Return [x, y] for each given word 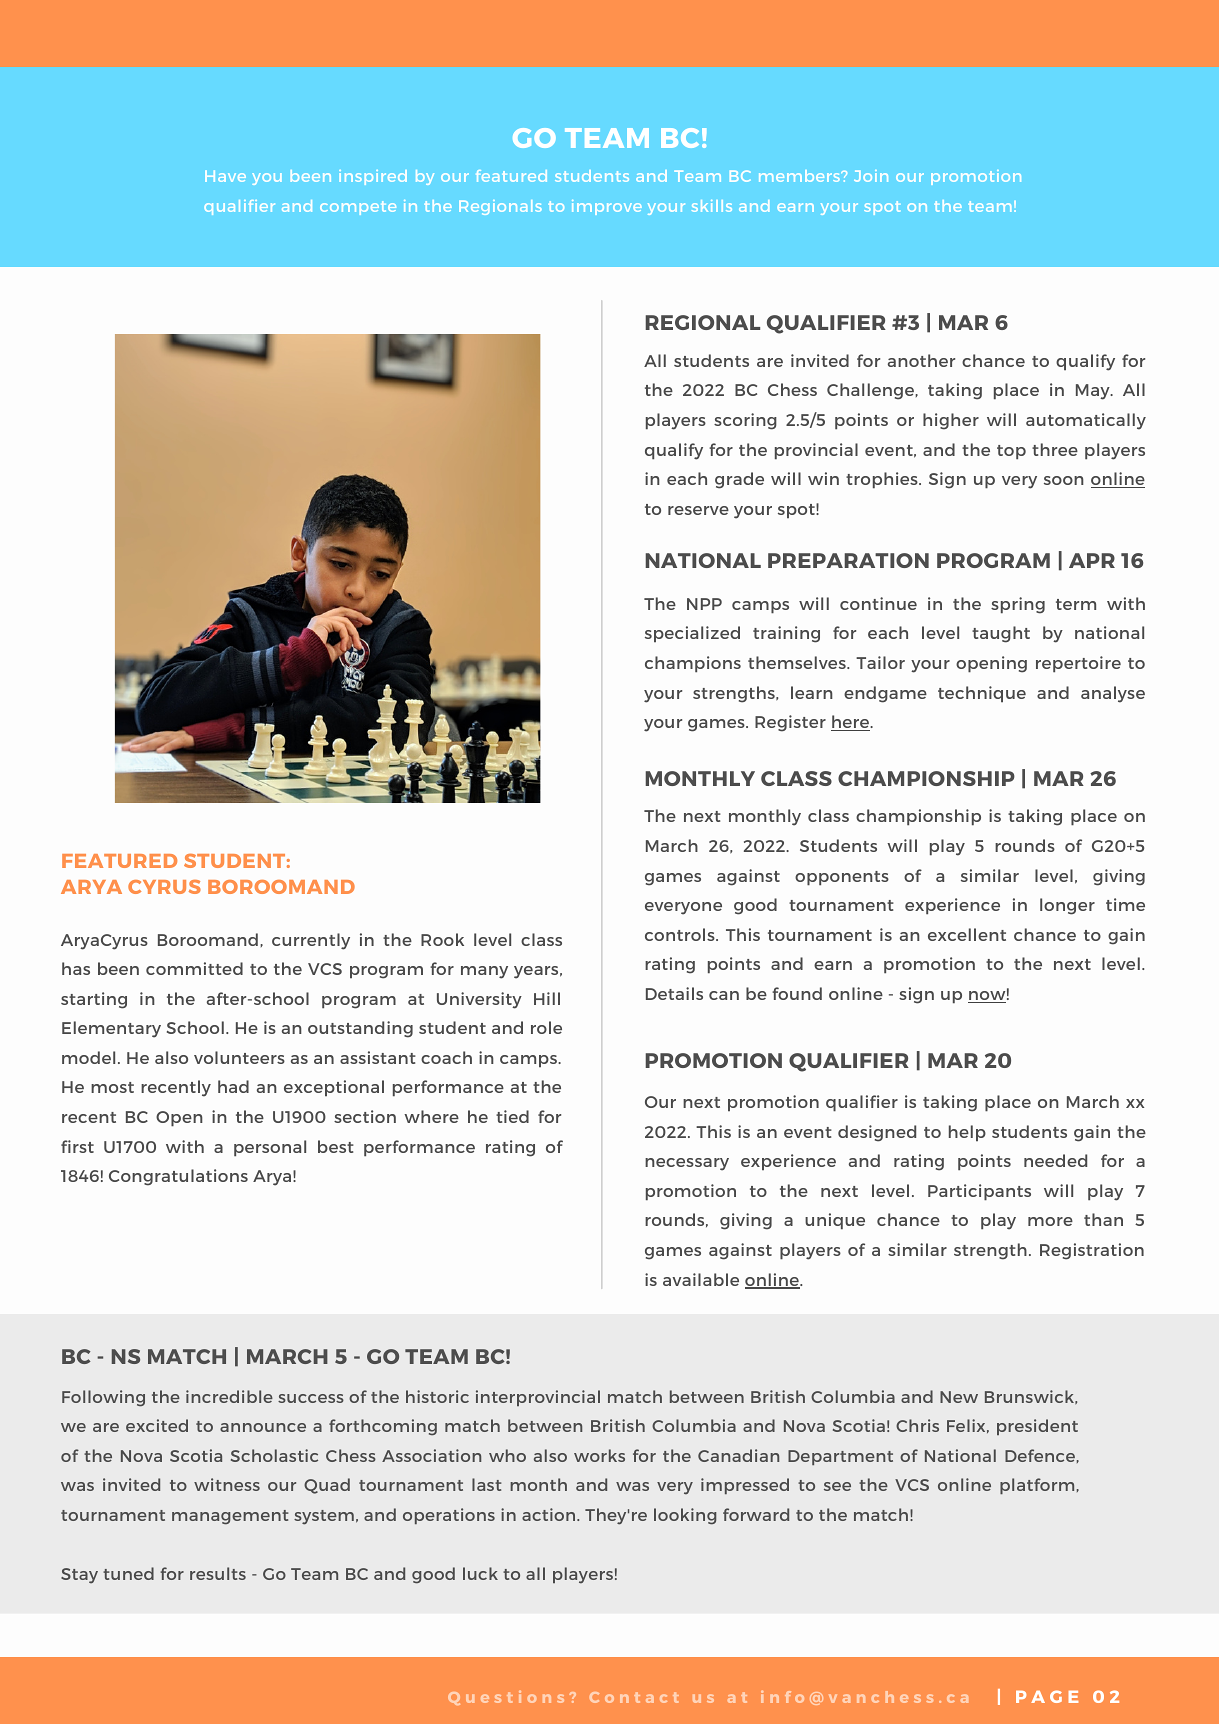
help [967, 1133]
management [230, 1517]
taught [1001, 634]
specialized [692, 634]
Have [225, 176]
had [233, 1086]
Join [871, 176]
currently [311, 941]
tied [512, 1116]
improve [607, 207]
